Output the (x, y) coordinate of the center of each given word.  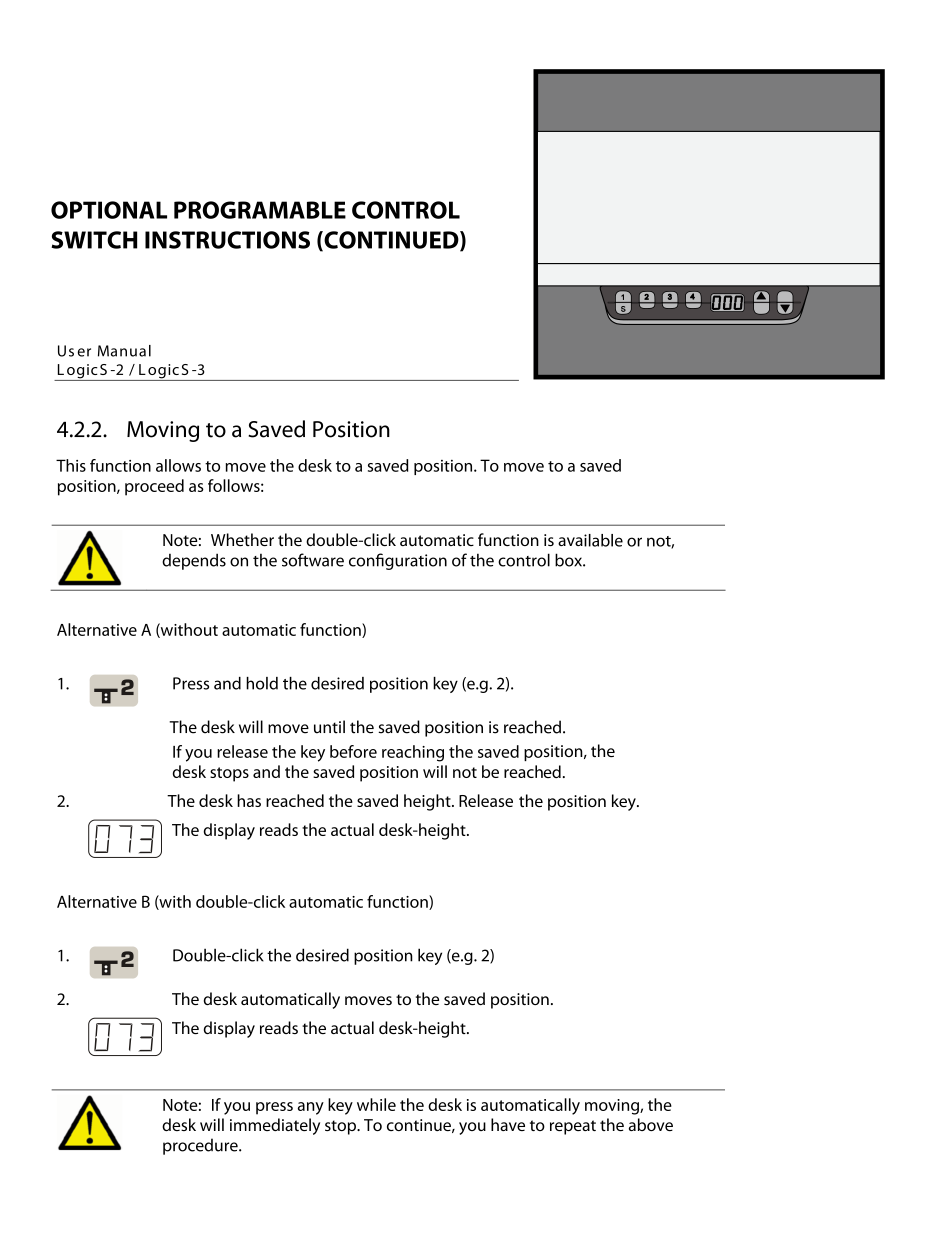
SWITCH (94, 240)
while (376, 1104)
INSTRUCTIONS (227, 240)
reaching (413, 753)
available (590, 540)
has (249, 800)
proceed (154, 487)
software (313, 560)
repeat (573, 1127)
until (329, 727)
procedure (201, 1146)
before (353, 751)
